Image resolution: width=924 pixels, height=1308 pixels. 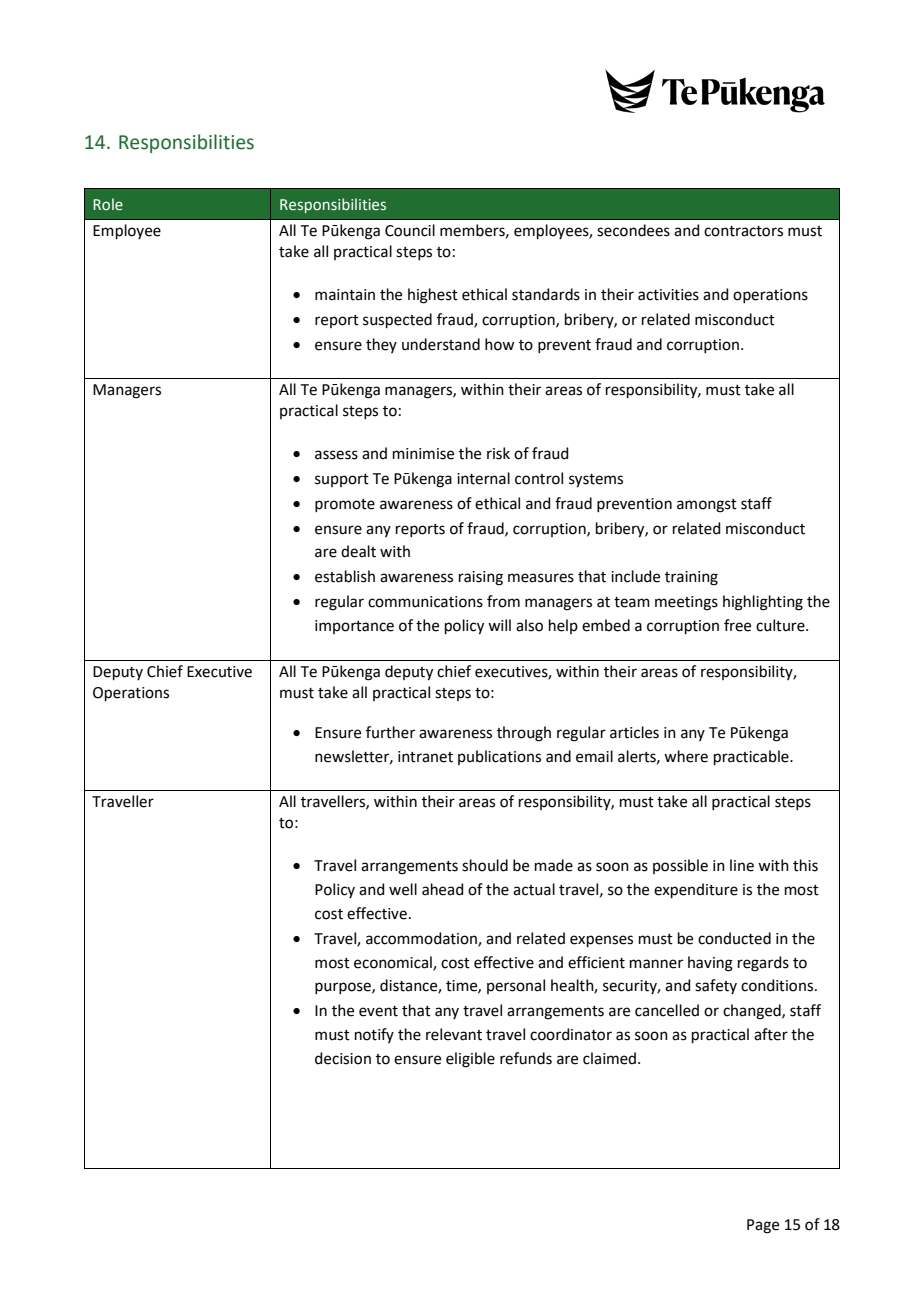 What do you see at coordinates (108, 204) in the page?
I see `Role` at bounding box center [108, 204].
